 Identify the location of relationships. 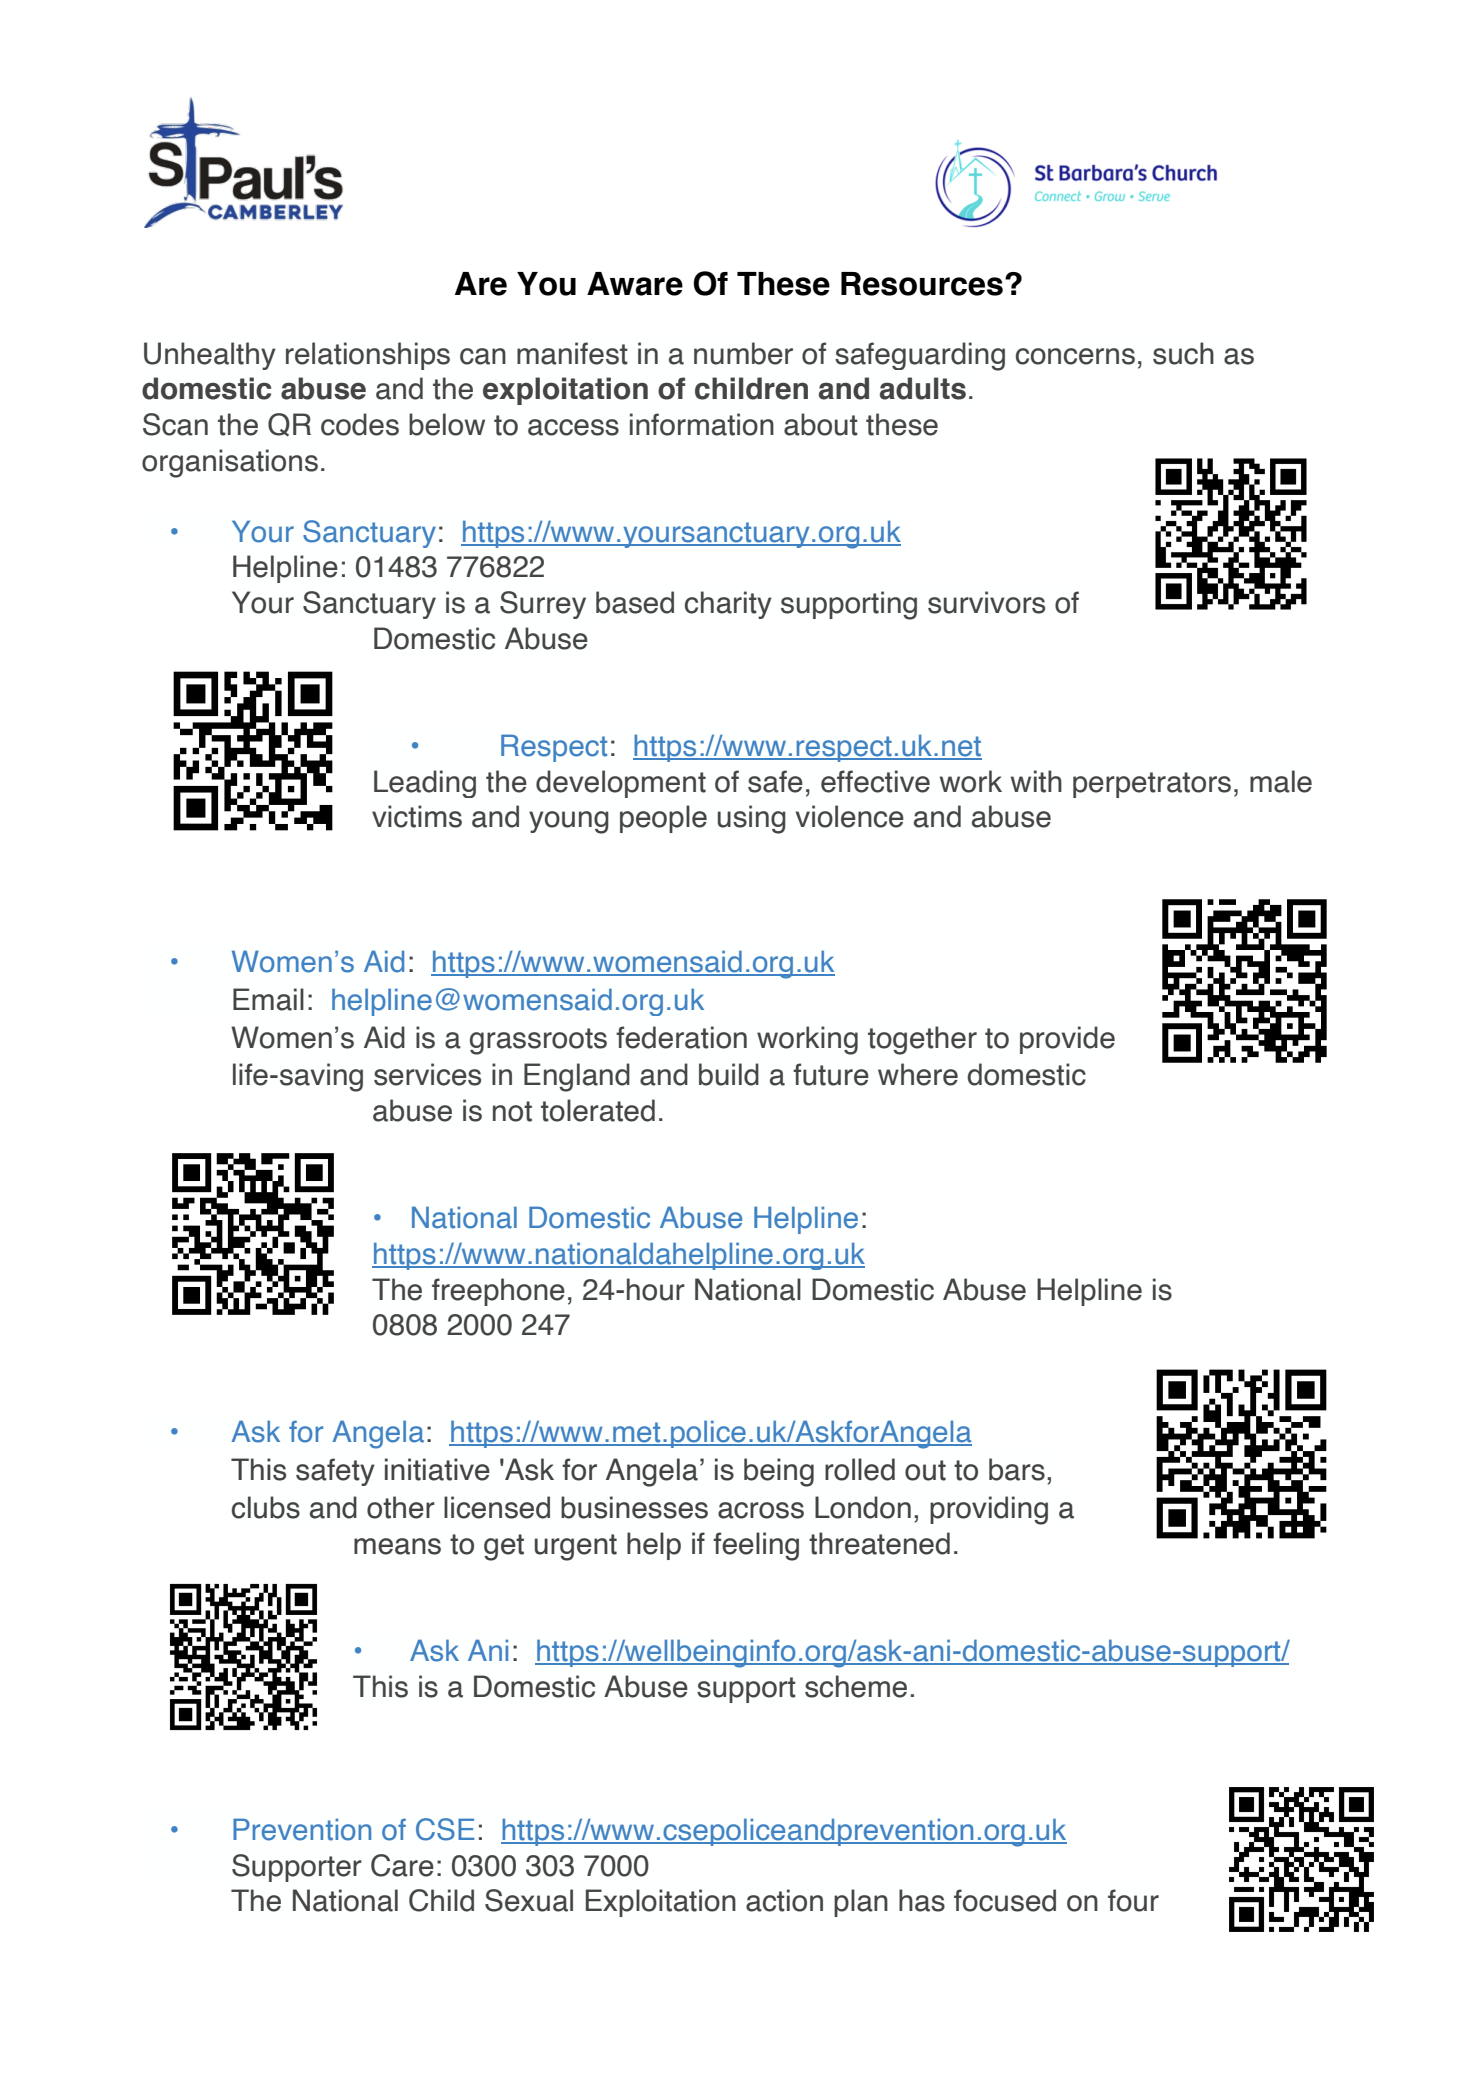
(368, 356).
